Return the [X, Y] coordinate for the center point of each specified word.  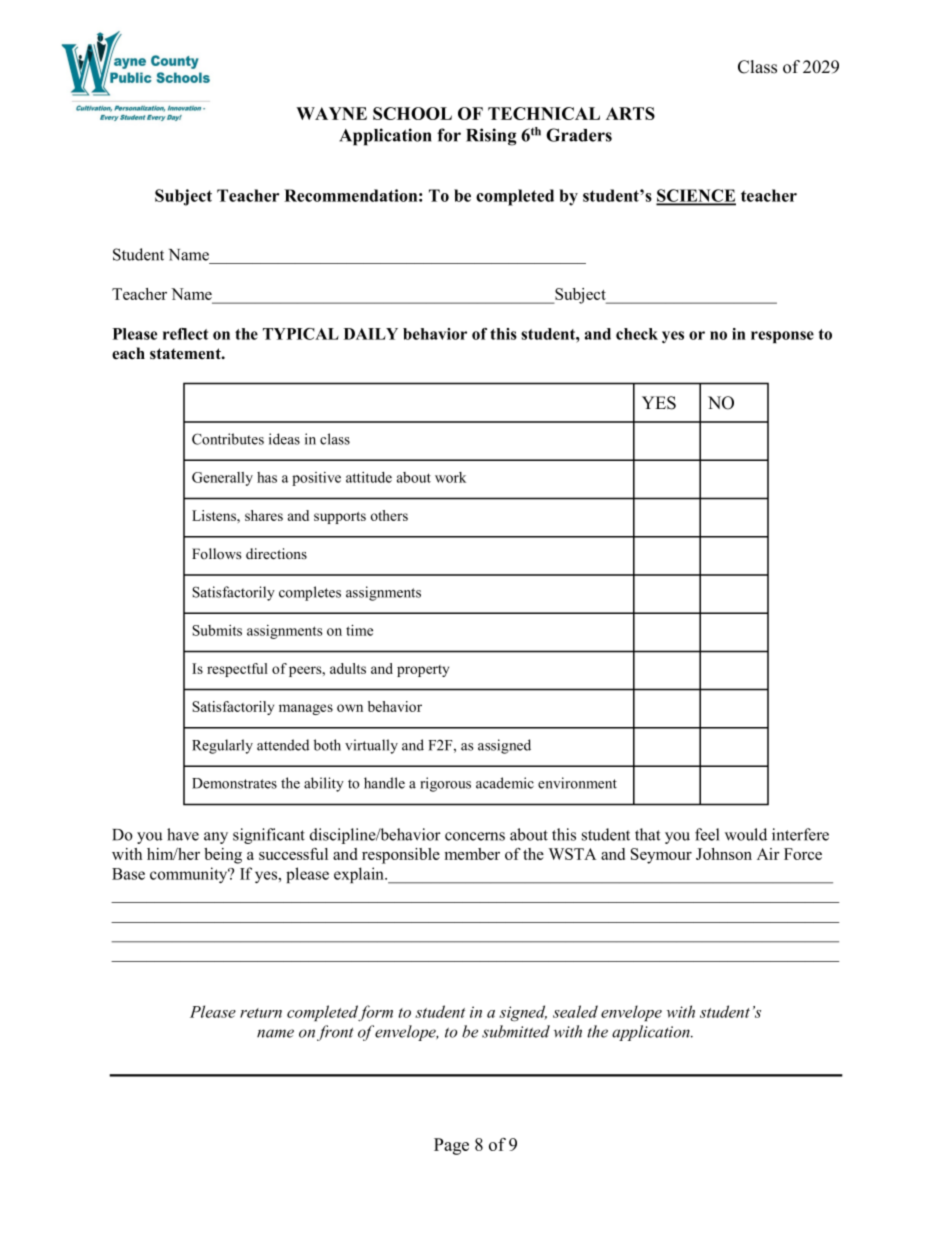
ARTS [630, 113]
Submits [217, 630]
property [423, 671]
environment [577, 783]
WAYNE [331, 113]
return [261, 1013]
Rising [491, 137]
